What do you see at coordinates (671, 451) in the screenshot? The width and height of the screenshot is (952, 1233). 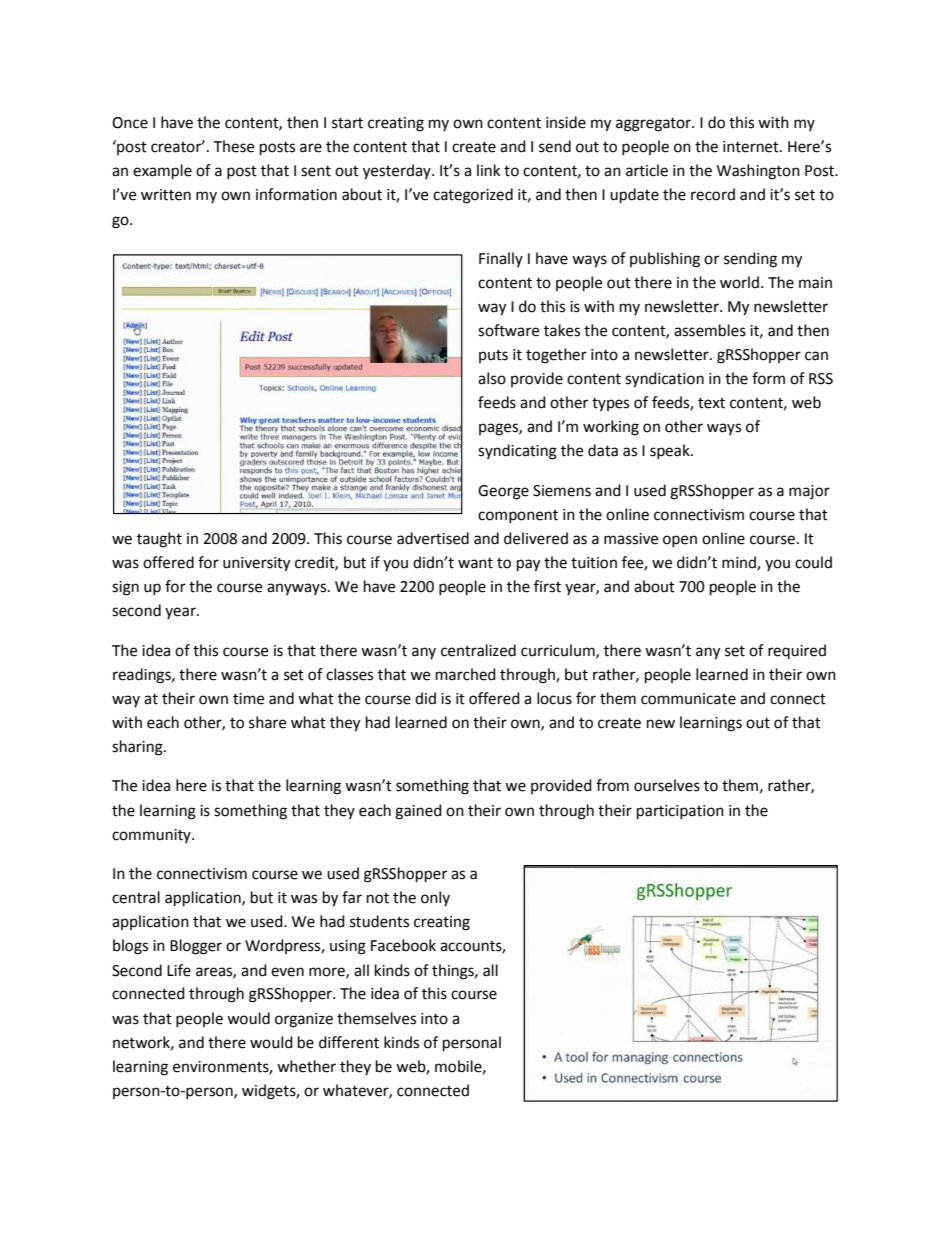 I see `speak` at bounding box center [671, 451].
